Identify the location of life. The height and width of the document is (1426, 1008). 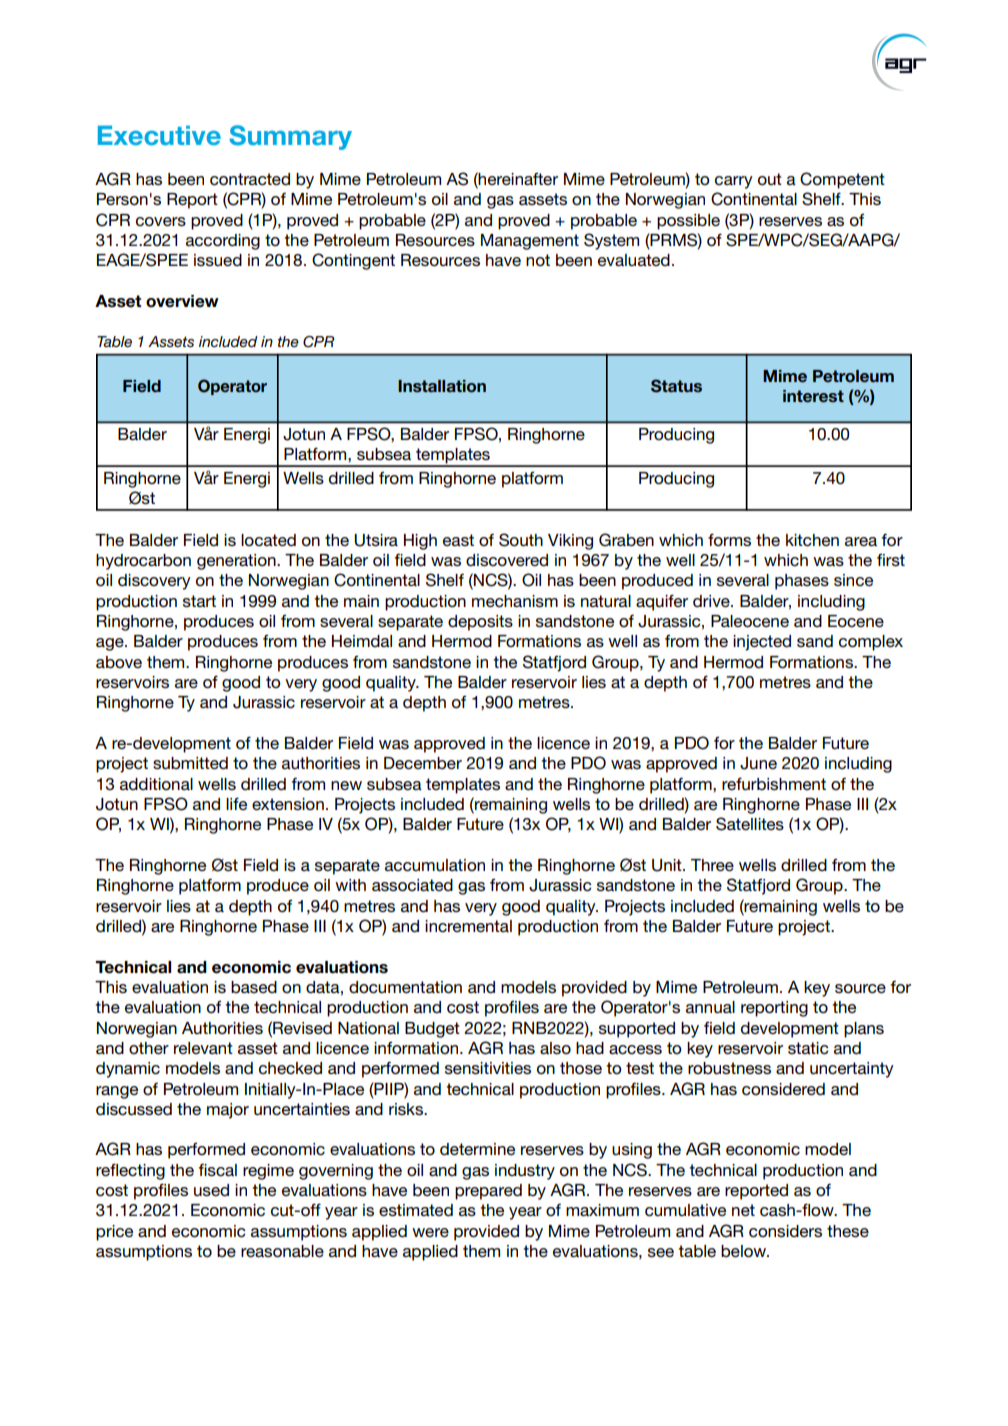
(236, 803).
